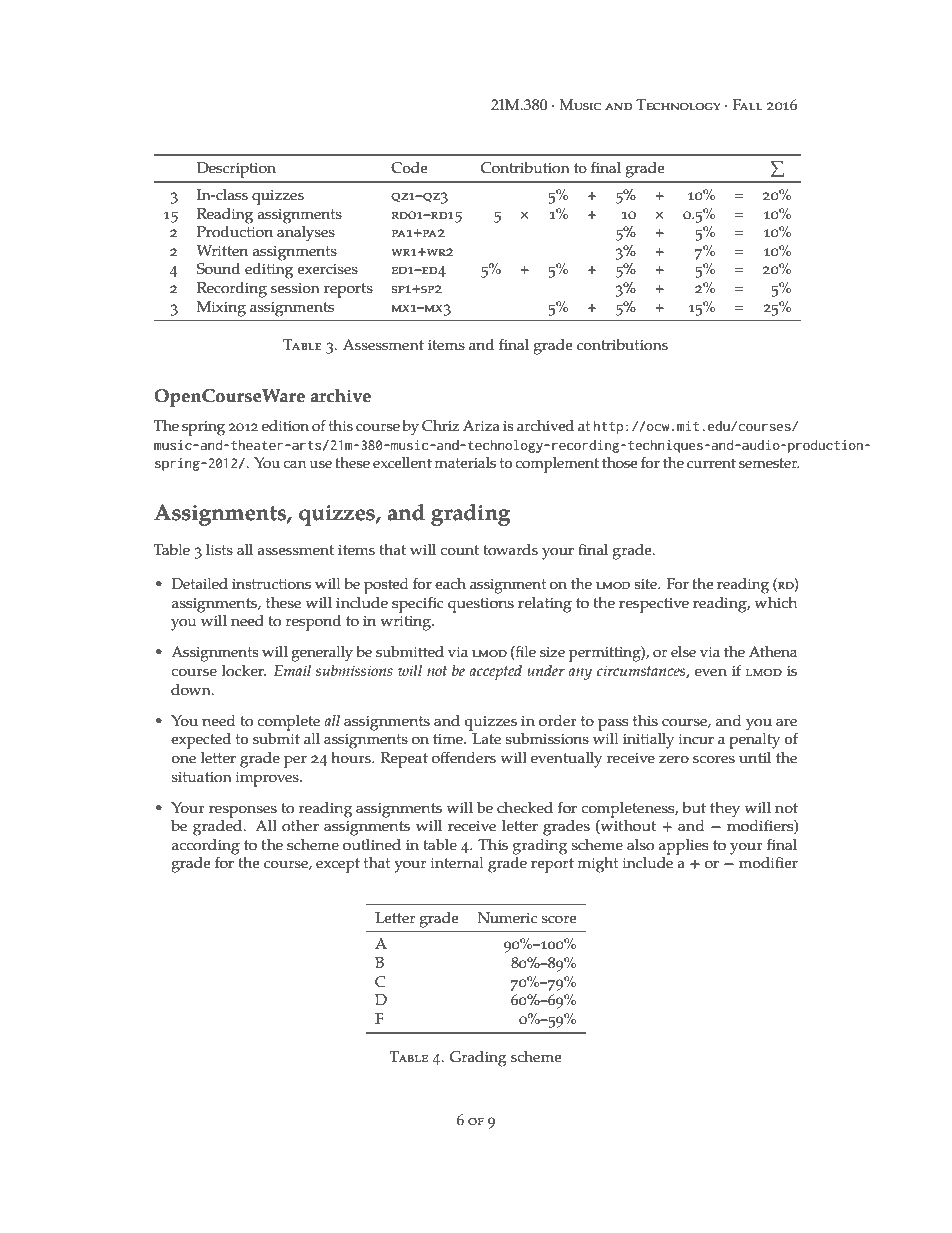  I want to click on according, so click(205, 848).
